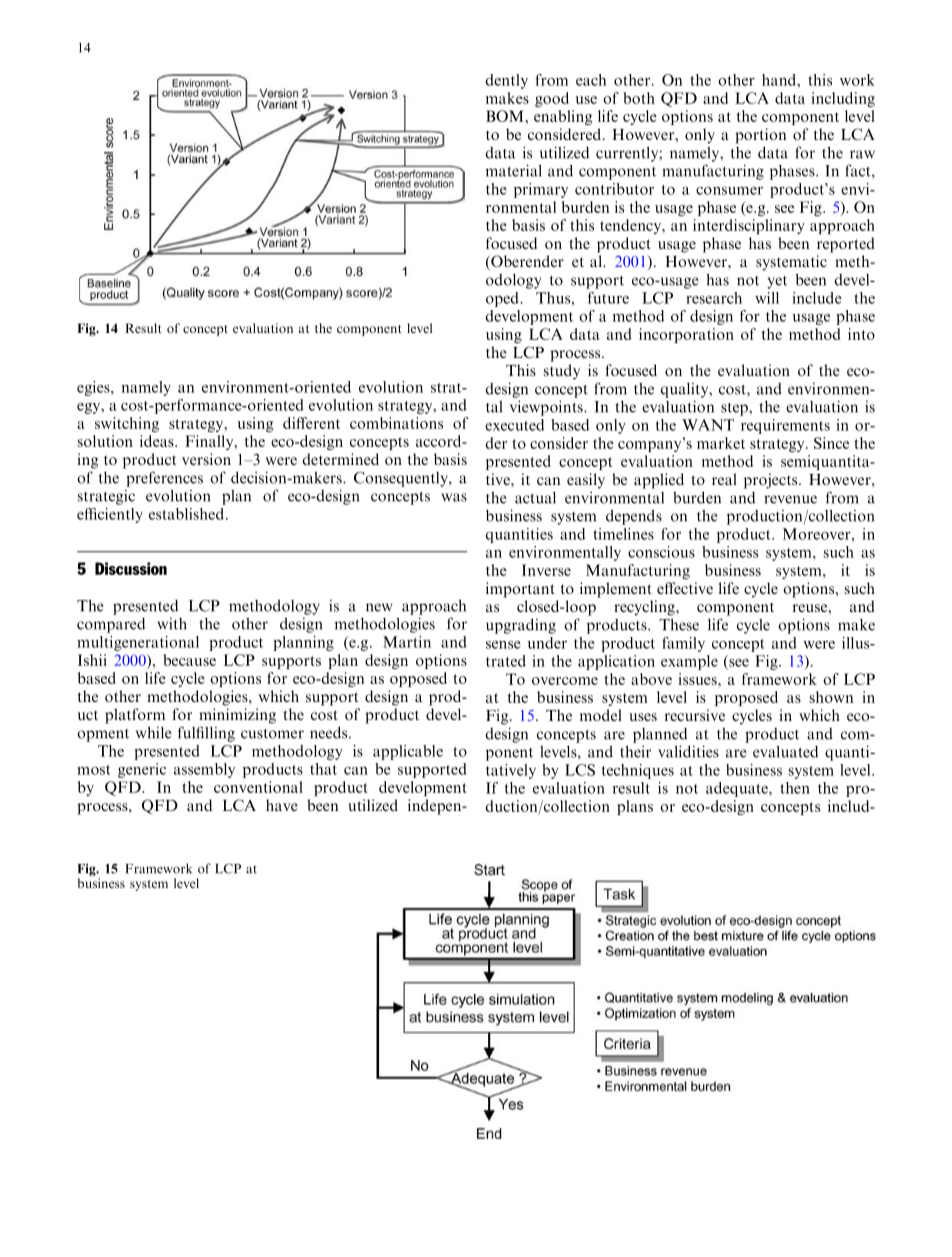 Image resolution: width=952 pixels, height=1257 pixels. I want to click on assembly, so click(204, 770).
